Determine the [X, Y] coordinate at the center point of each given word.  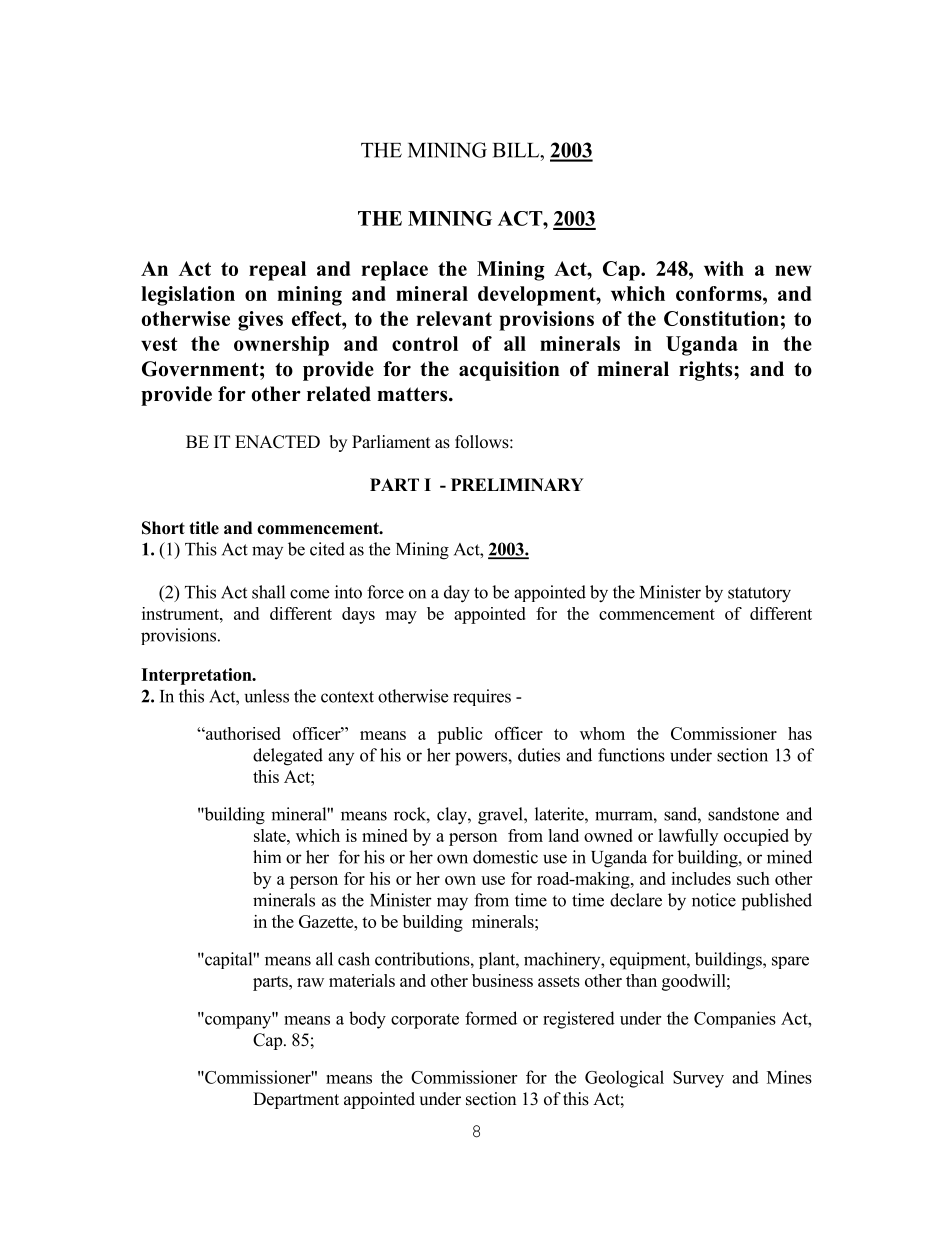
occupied [756, 837]
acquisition [509, 371]
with [724, 268]
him [267, 856]
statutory [759, 595]
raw [310, 982]
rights [707, 371]
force [385, 592]
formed [491, 1018]
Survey [698, 1079]
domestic [505, 857]
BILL [517, 150]
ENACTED [277, 442]
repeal [277, 271]
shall [268, 592]
